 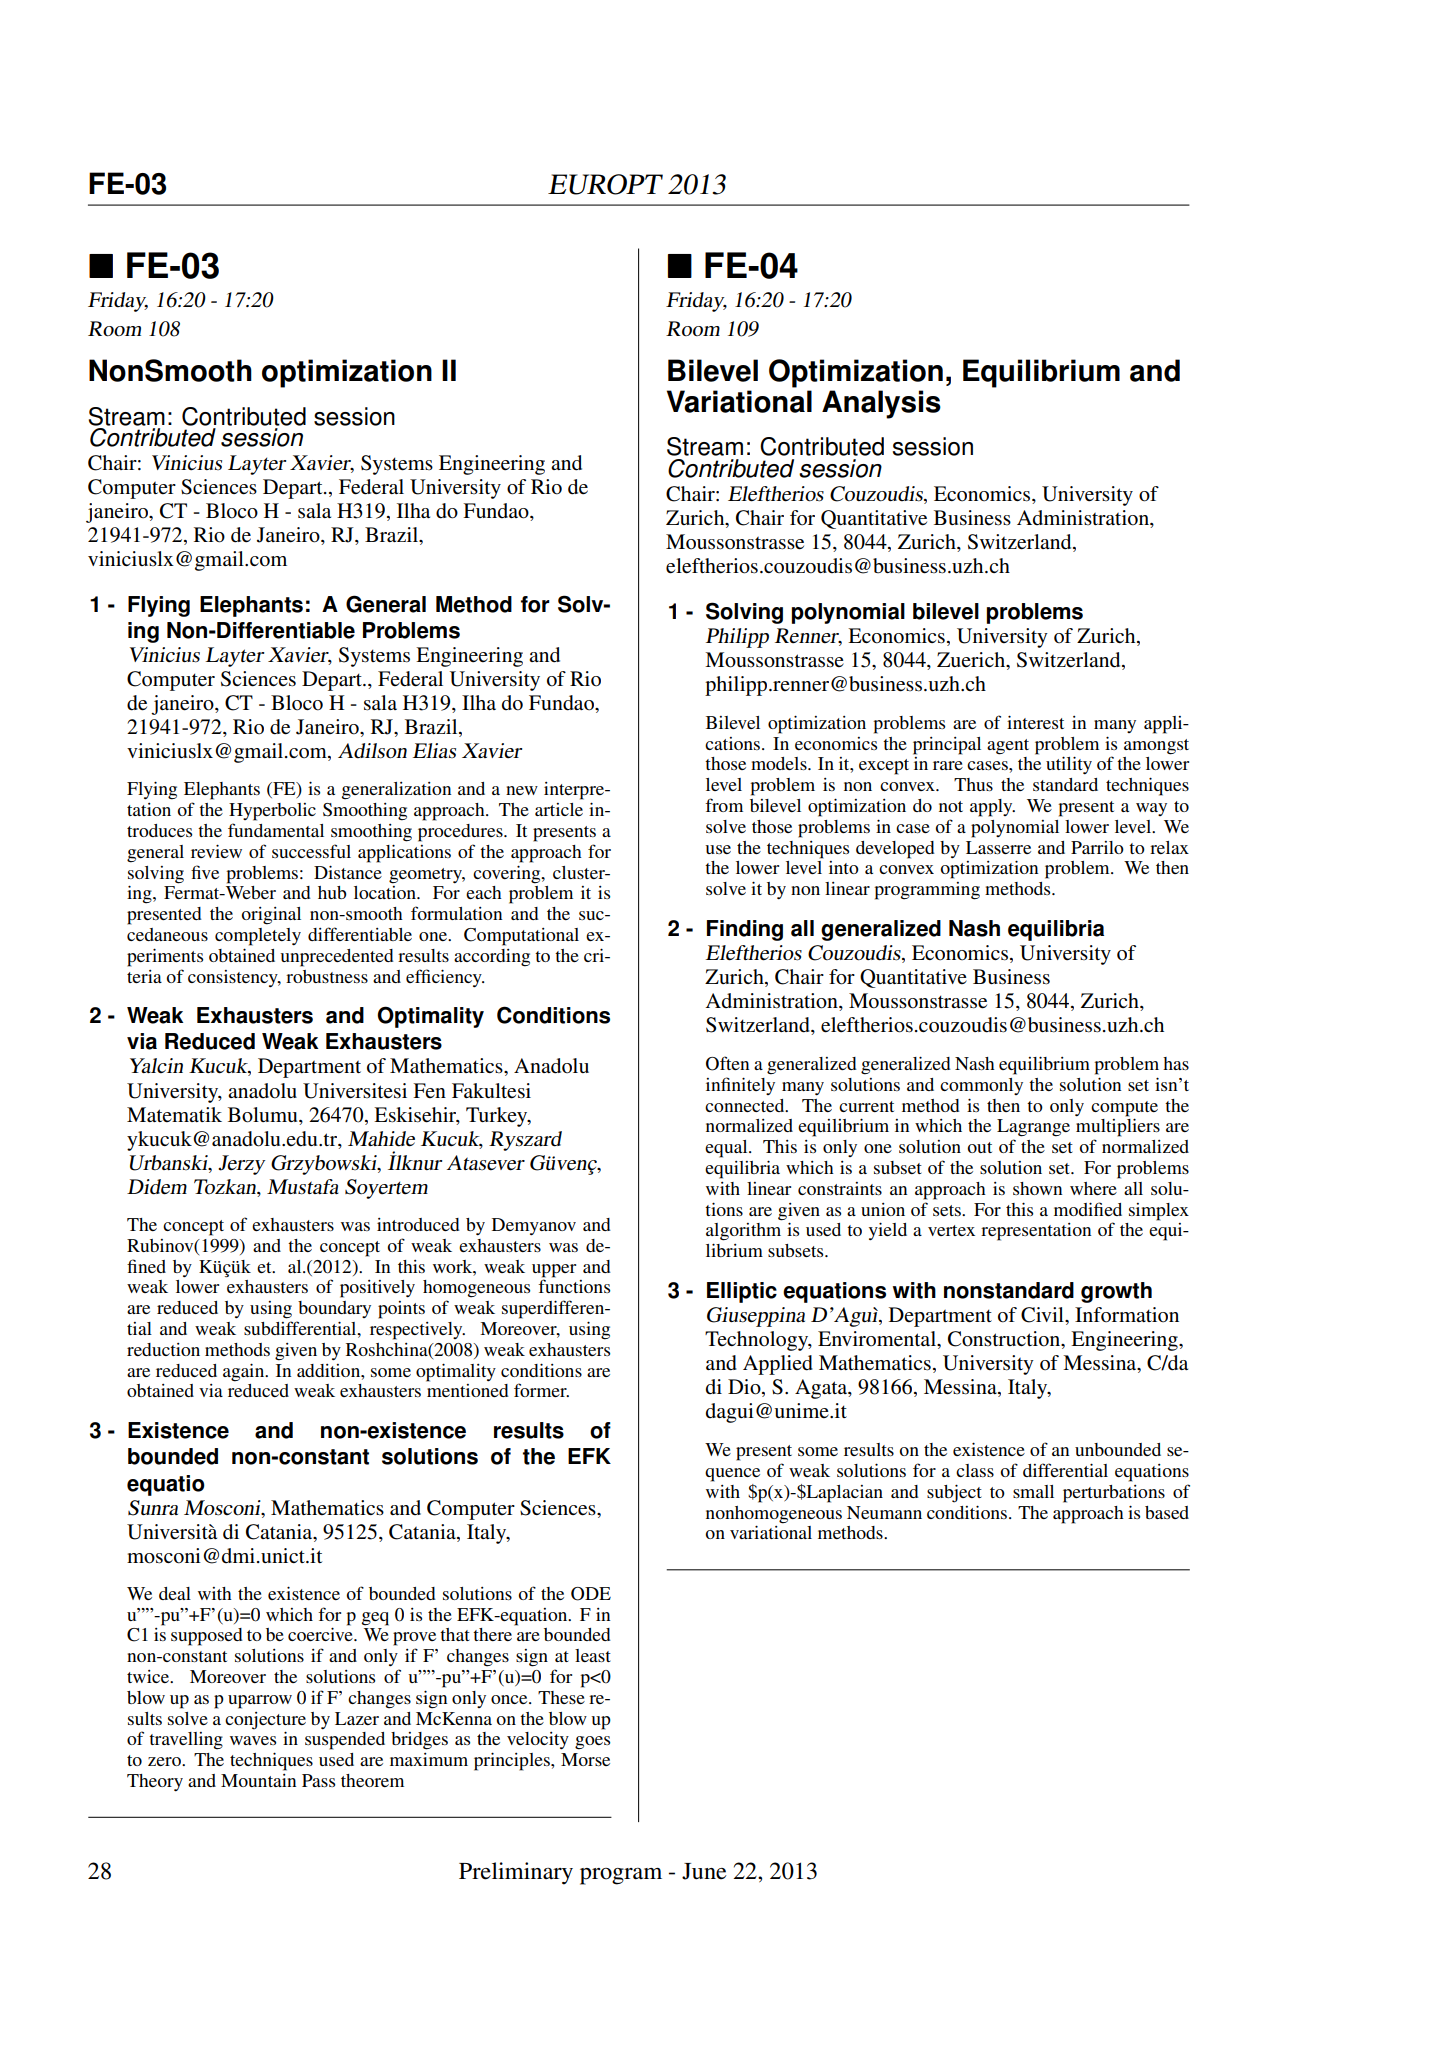 I want to click on agent, so click(x=1008, y=747).
